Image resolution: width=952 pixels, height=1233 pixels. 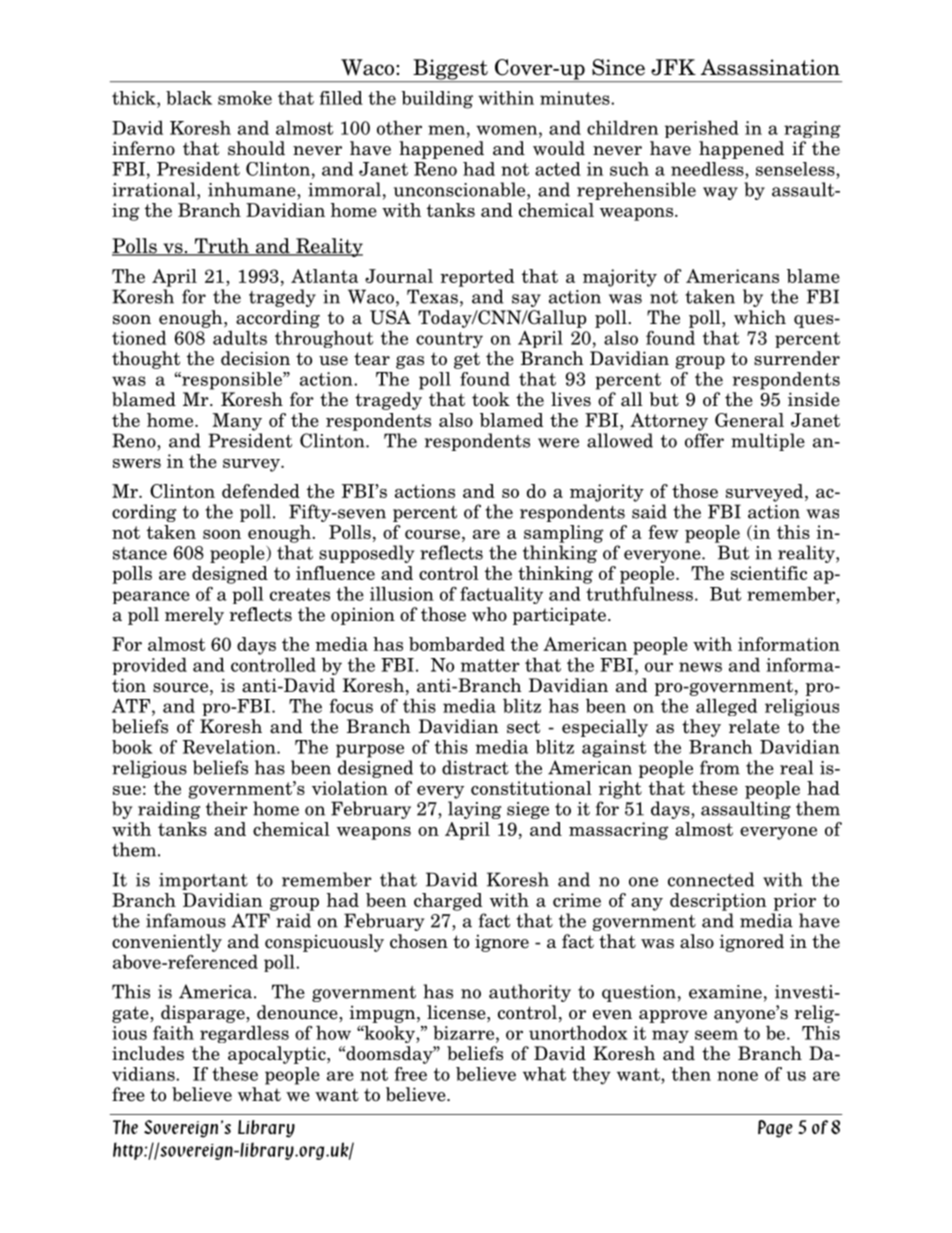 I want to click on get, so click(x=467, y=360).
